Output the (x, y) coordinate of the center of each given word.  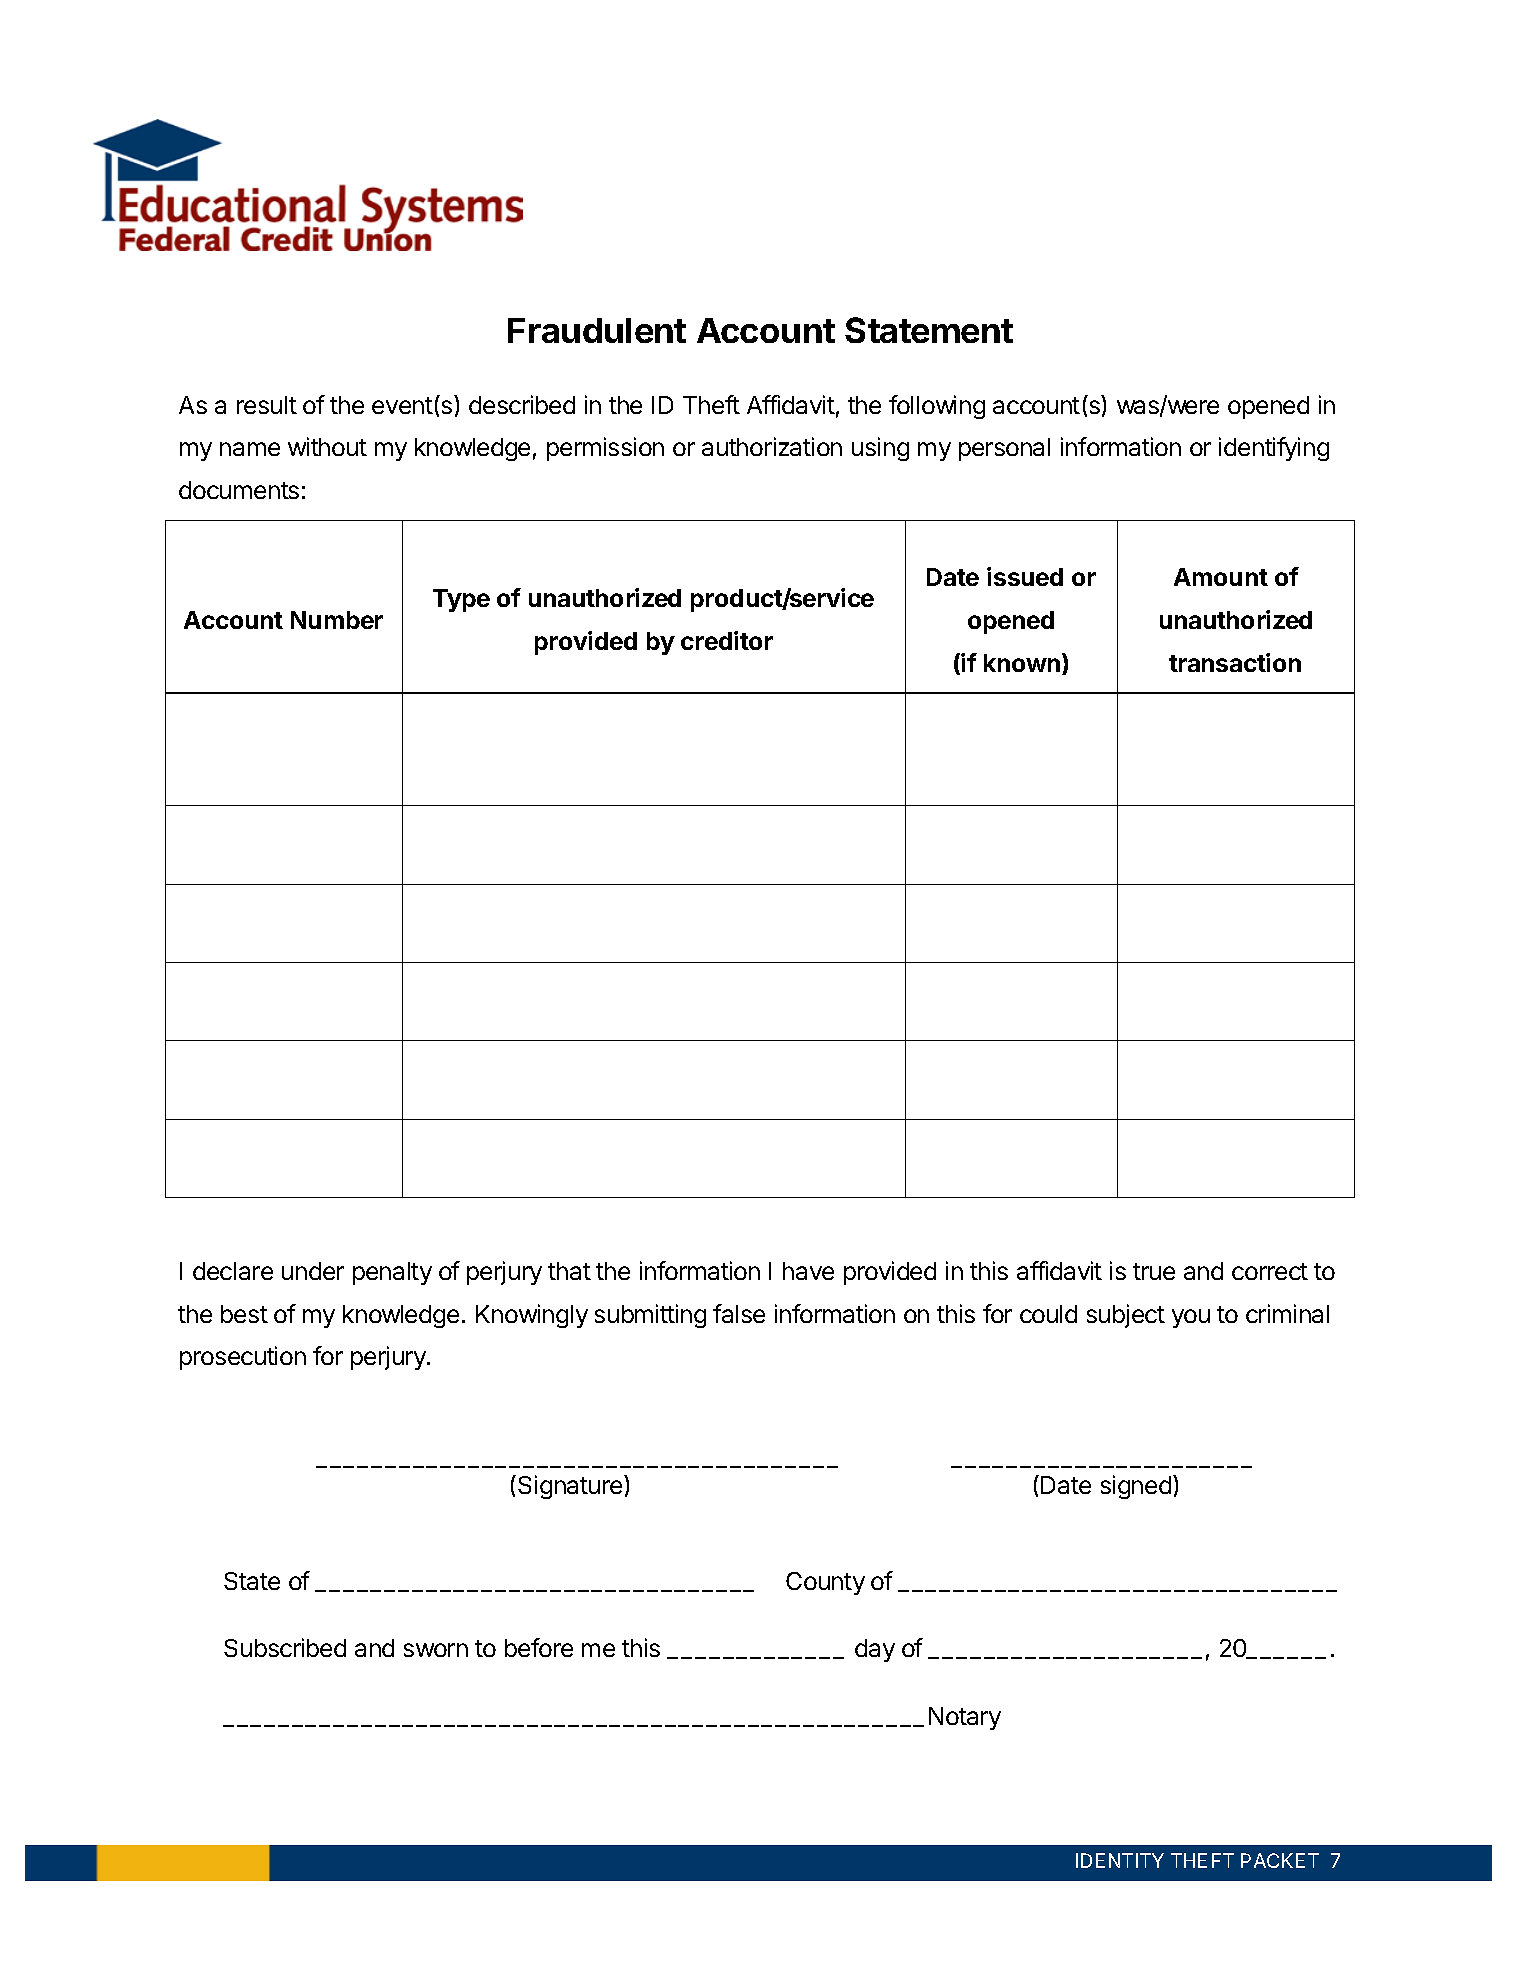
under (313, 1271)
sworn (436, 1650)
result (267, 405)
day (875, 1650)
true (1154, 1271)
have (808, 1271)
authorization (772, 446)
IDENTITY (1120, 1860)
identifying (1274, 449)
